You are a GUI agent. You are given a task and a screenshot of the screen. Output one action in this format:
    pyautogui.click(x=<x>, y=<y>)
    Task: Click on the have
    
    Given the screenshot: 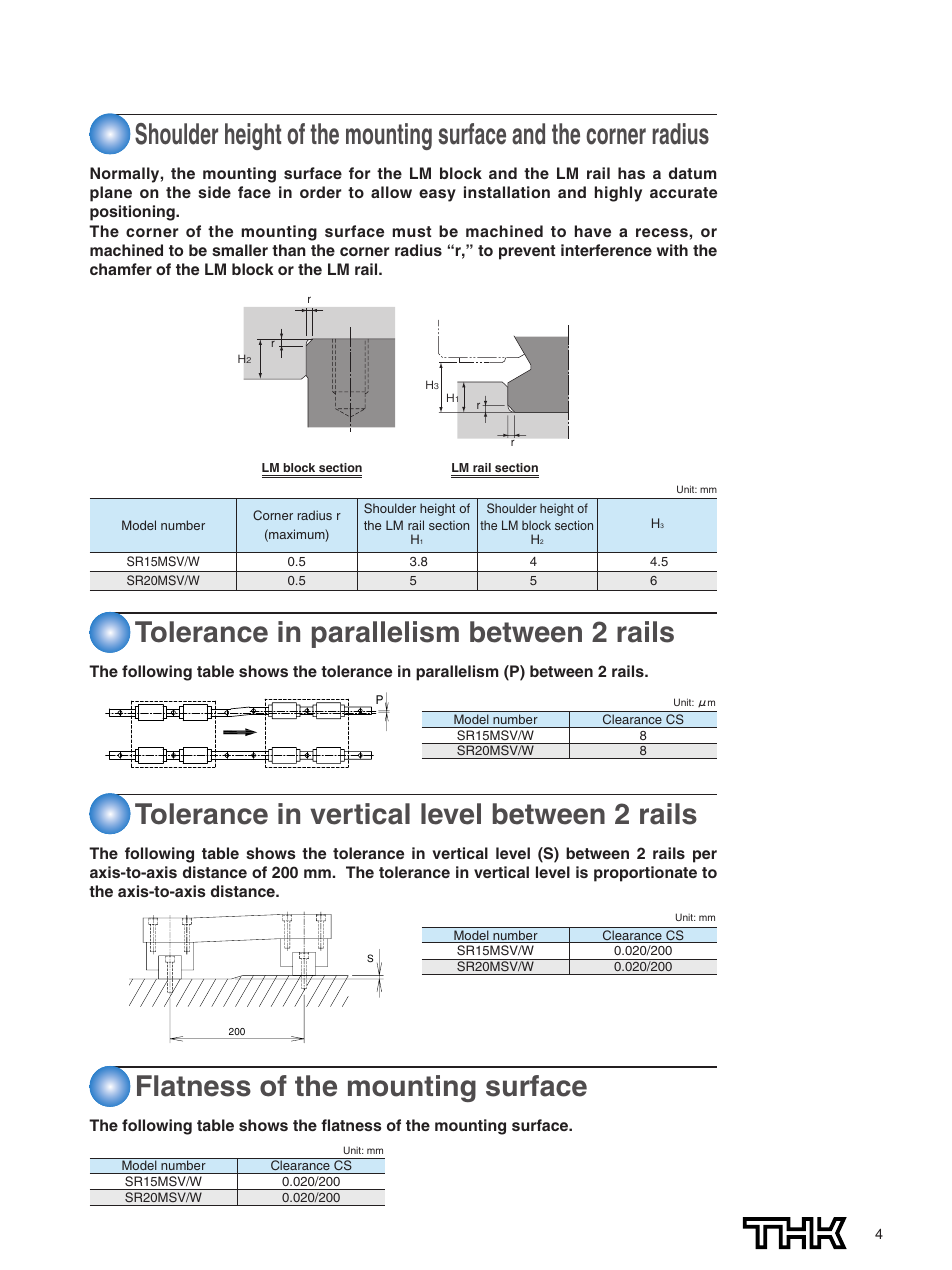 What is the action you would take?
    pyautogui.click(x=593, y=231)
